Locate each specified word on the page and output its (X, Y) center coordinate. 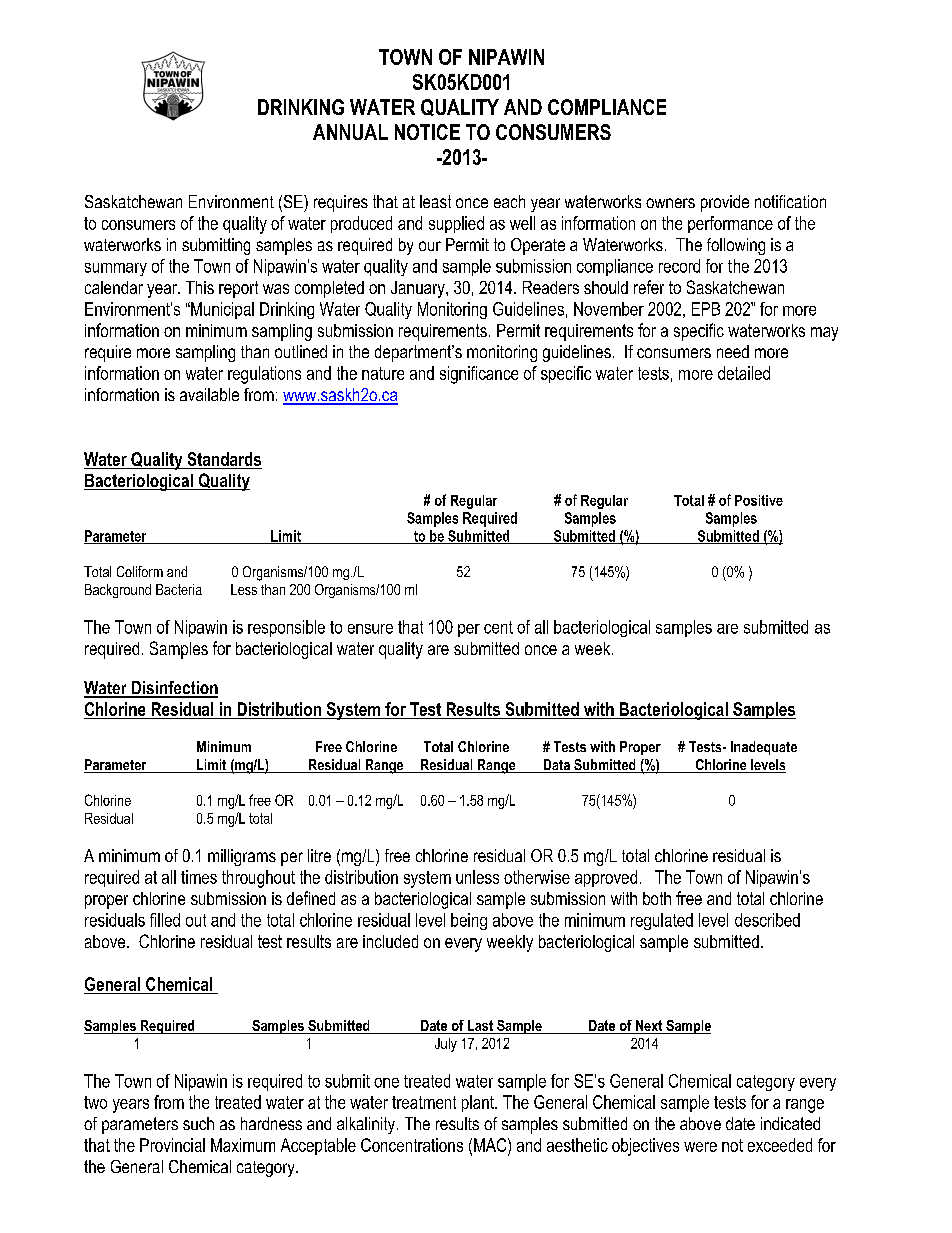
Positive (759, 500)
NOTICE (427, 132)
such (198, 1123)
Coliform (140, 571)
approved (606, 878)
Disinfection (173, 689)
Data (556, 766)
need (733, 351)
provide (725, 203)
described (767, 920)
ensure (370, 629)
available (209, 394)
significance (479, 375)
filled (165, 920)
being (469, 921)
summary (116, 269)
